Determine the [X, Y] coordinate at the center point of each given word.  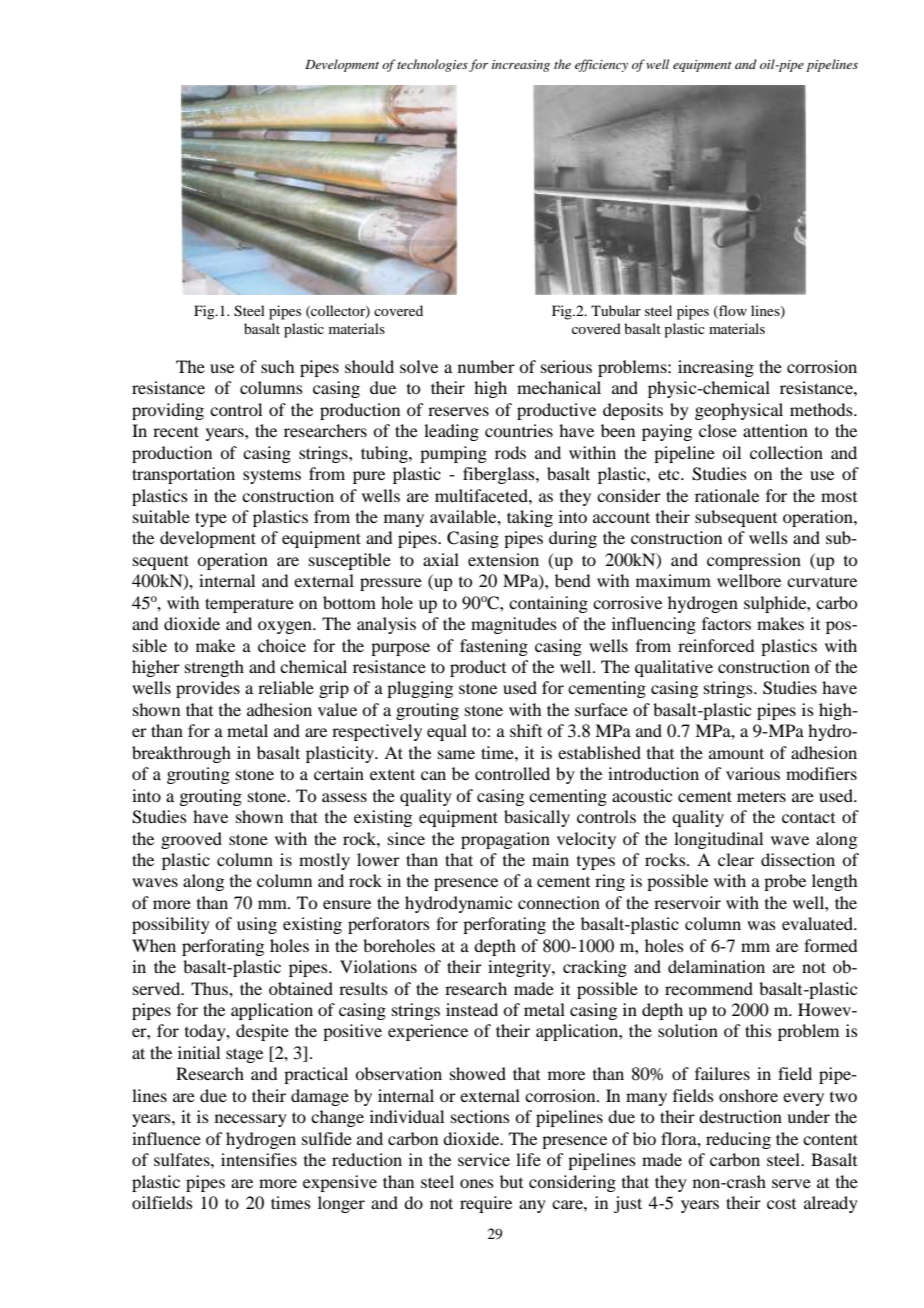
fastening [494, 647]
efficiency [601, 65]
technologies [432, 65]
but [511, 1181]
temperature [249, 605]
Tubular [616, 310]
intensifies [259, 1159]
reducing [738, 1140]
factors [726, 623]
